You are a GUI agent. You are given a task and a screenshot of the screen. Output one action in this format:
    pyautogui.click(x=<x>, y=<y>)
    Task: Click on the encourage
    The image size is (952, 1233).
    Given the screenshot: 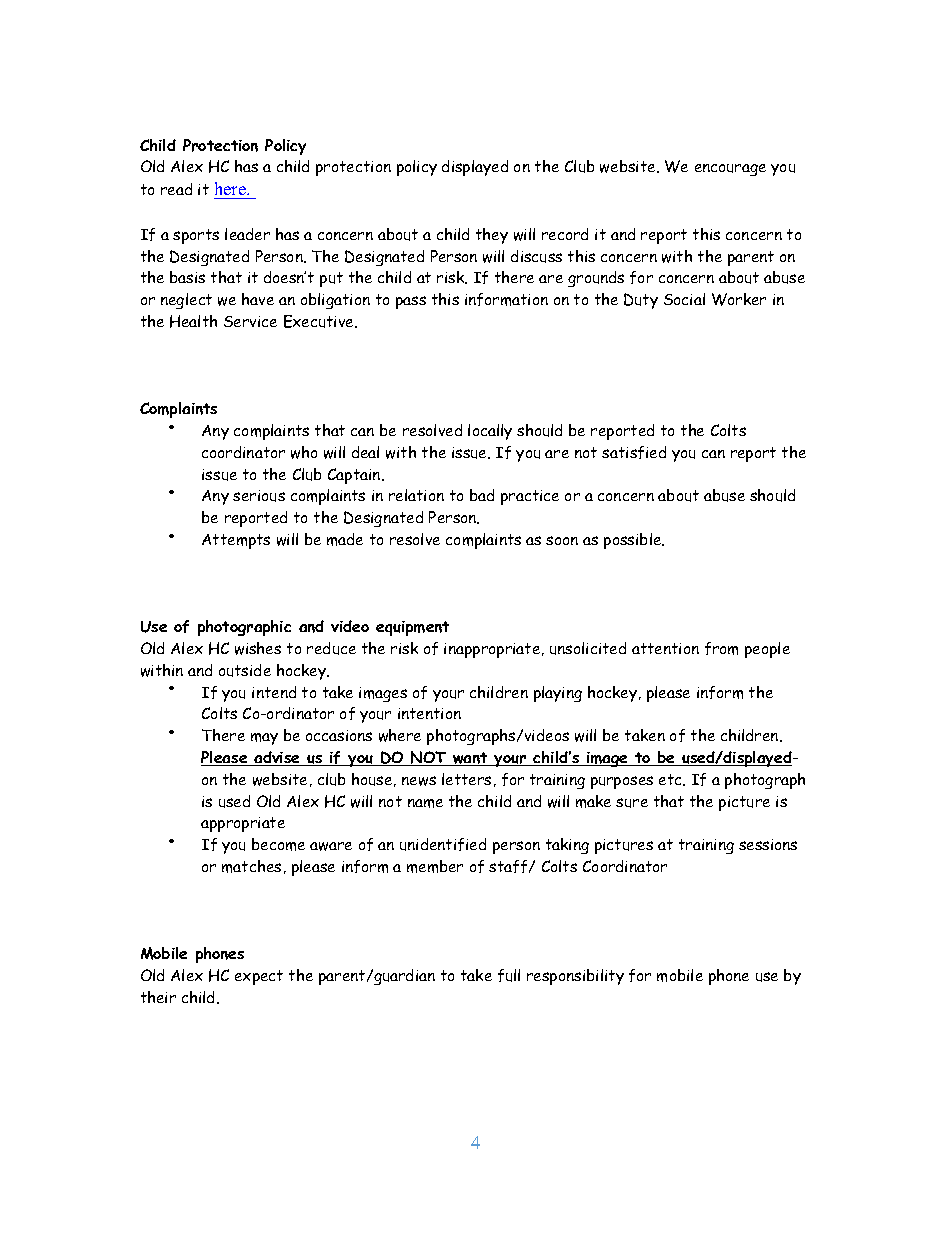 What is the action you would take?
    pyautogui.click(x=730, y=170)
